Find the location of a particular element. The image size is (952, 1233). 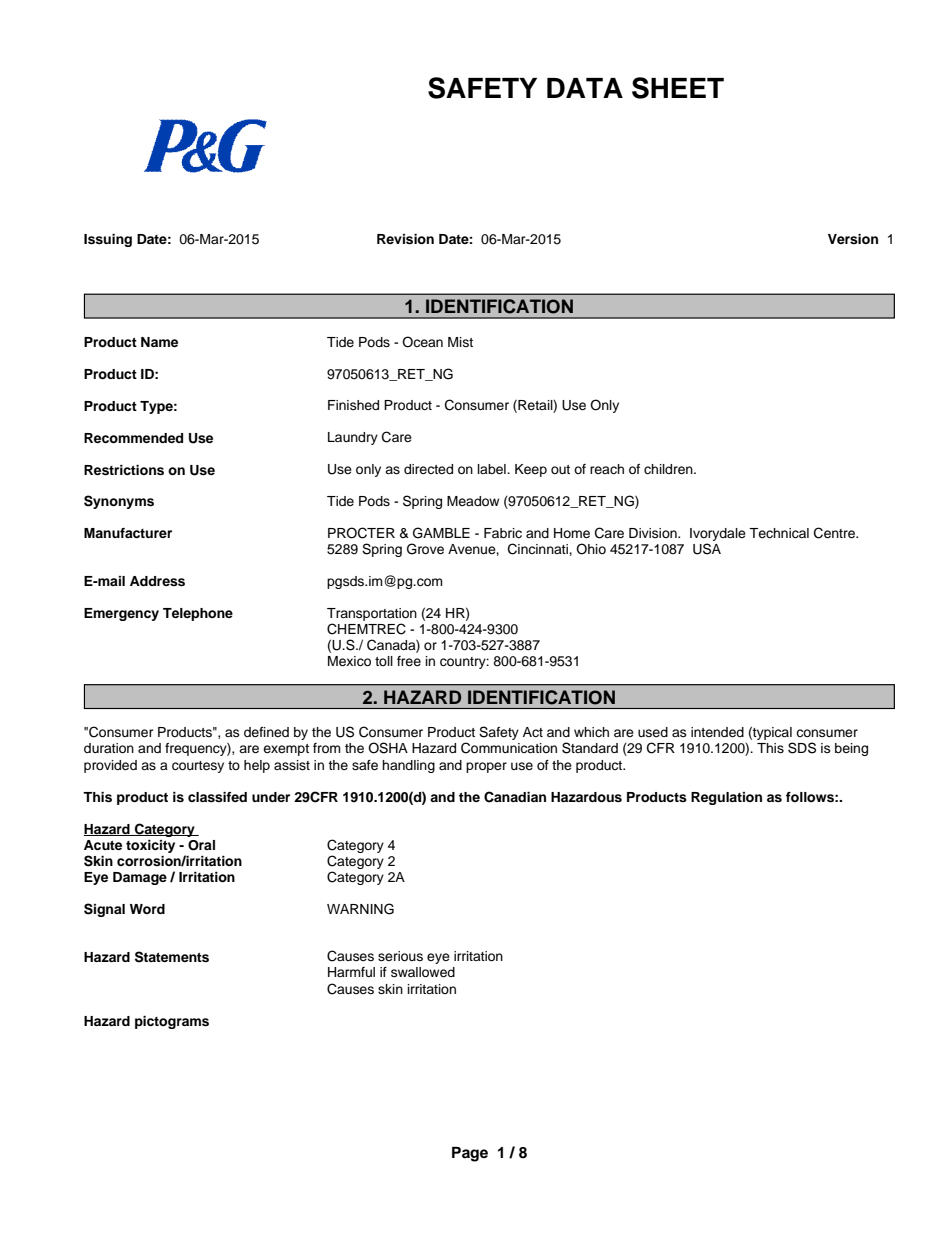

swallowed is located at coordinates (423, 972).
